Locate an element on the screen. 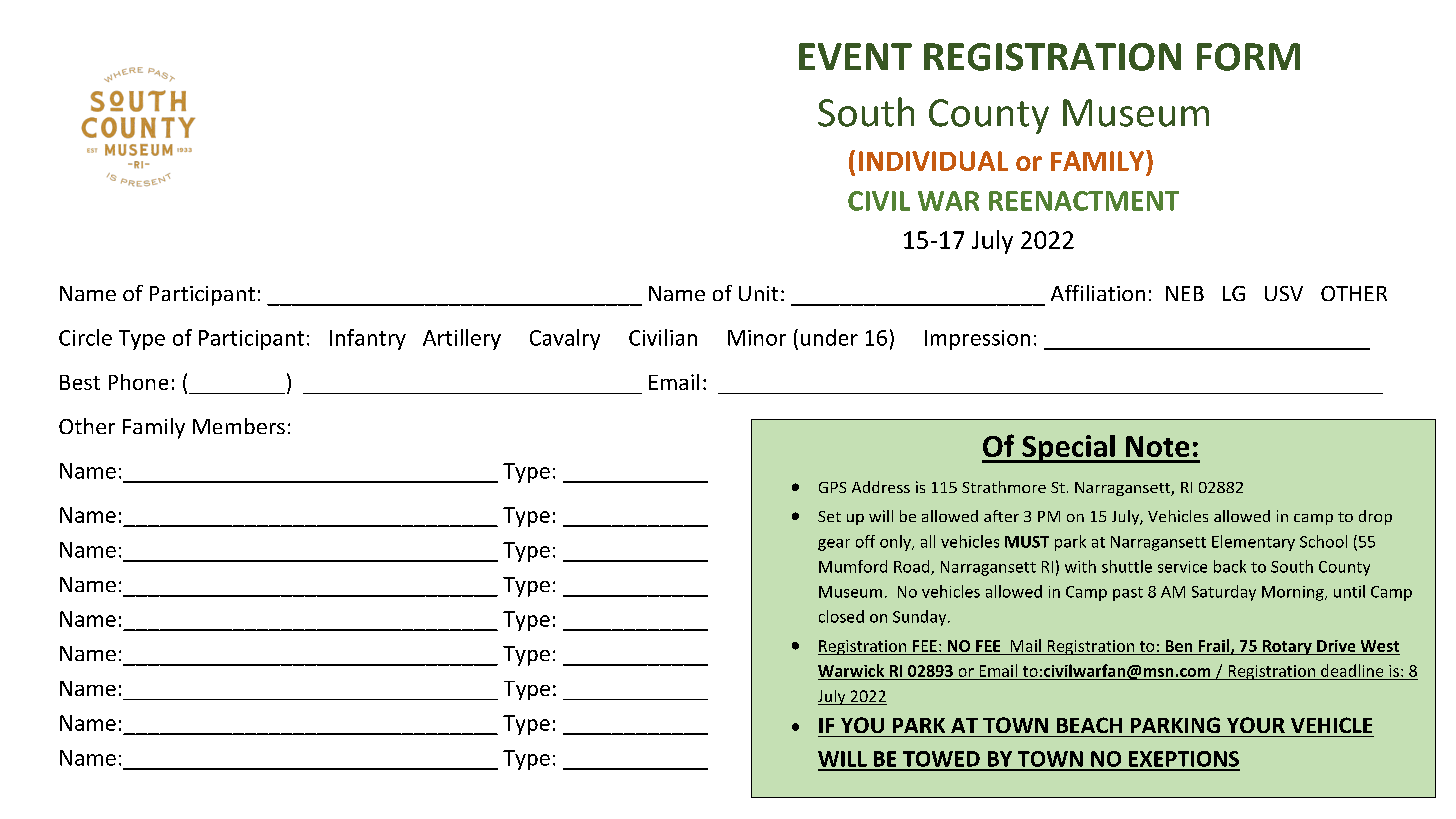 This screenshot has width=1456, height=819. Minor is located at coordinates (757, 338).
